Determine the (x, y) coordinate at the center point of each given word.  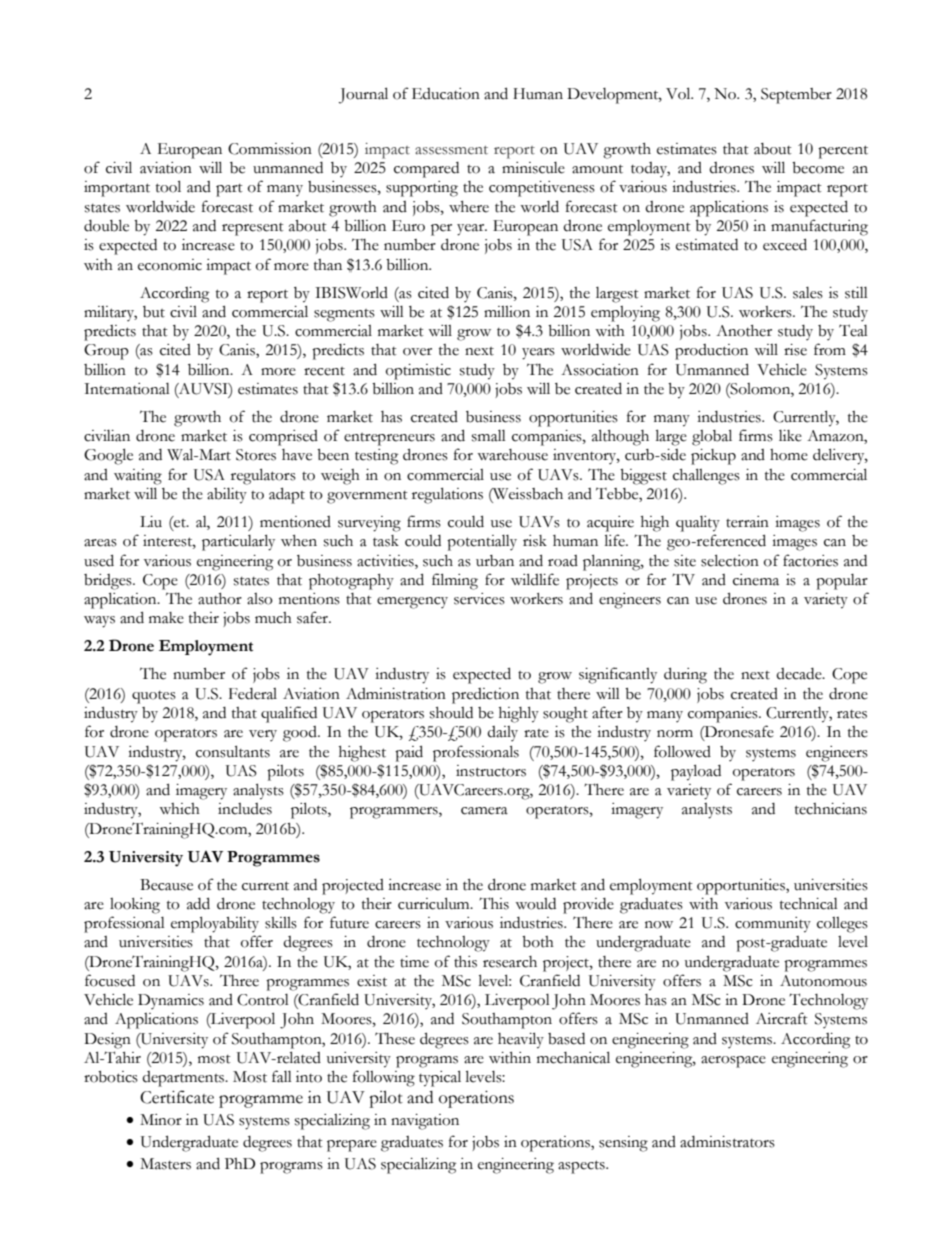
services (479, 599)
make (166, 618)
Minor (161, 1120)
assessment (451, 150)
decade (800, 674)
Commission (270, 149)
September (796, 96)
